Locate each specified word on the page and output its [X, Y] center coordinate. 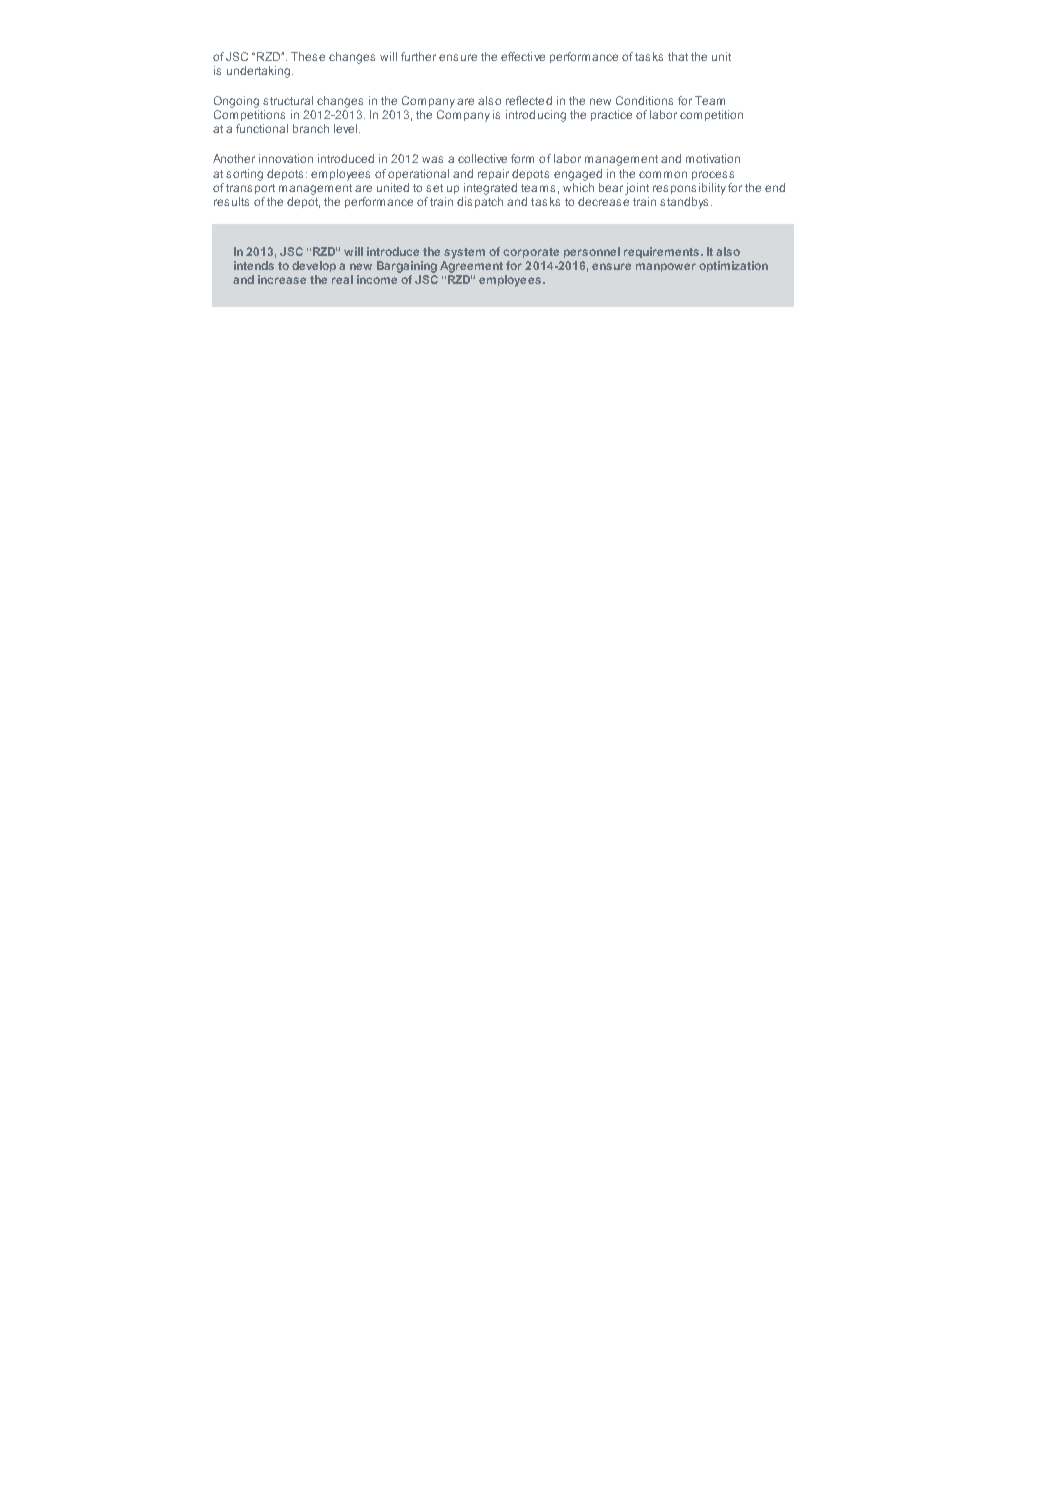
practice [611, 115]
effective [523, 56]
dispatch [480, 201]
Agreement [471, 267]
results [231, 201]
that [678, 56]
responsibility [689, 189]
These [308, 56]
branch [311, 128]
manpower [666, 267]
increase [282, 279]
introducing [536, 116]
